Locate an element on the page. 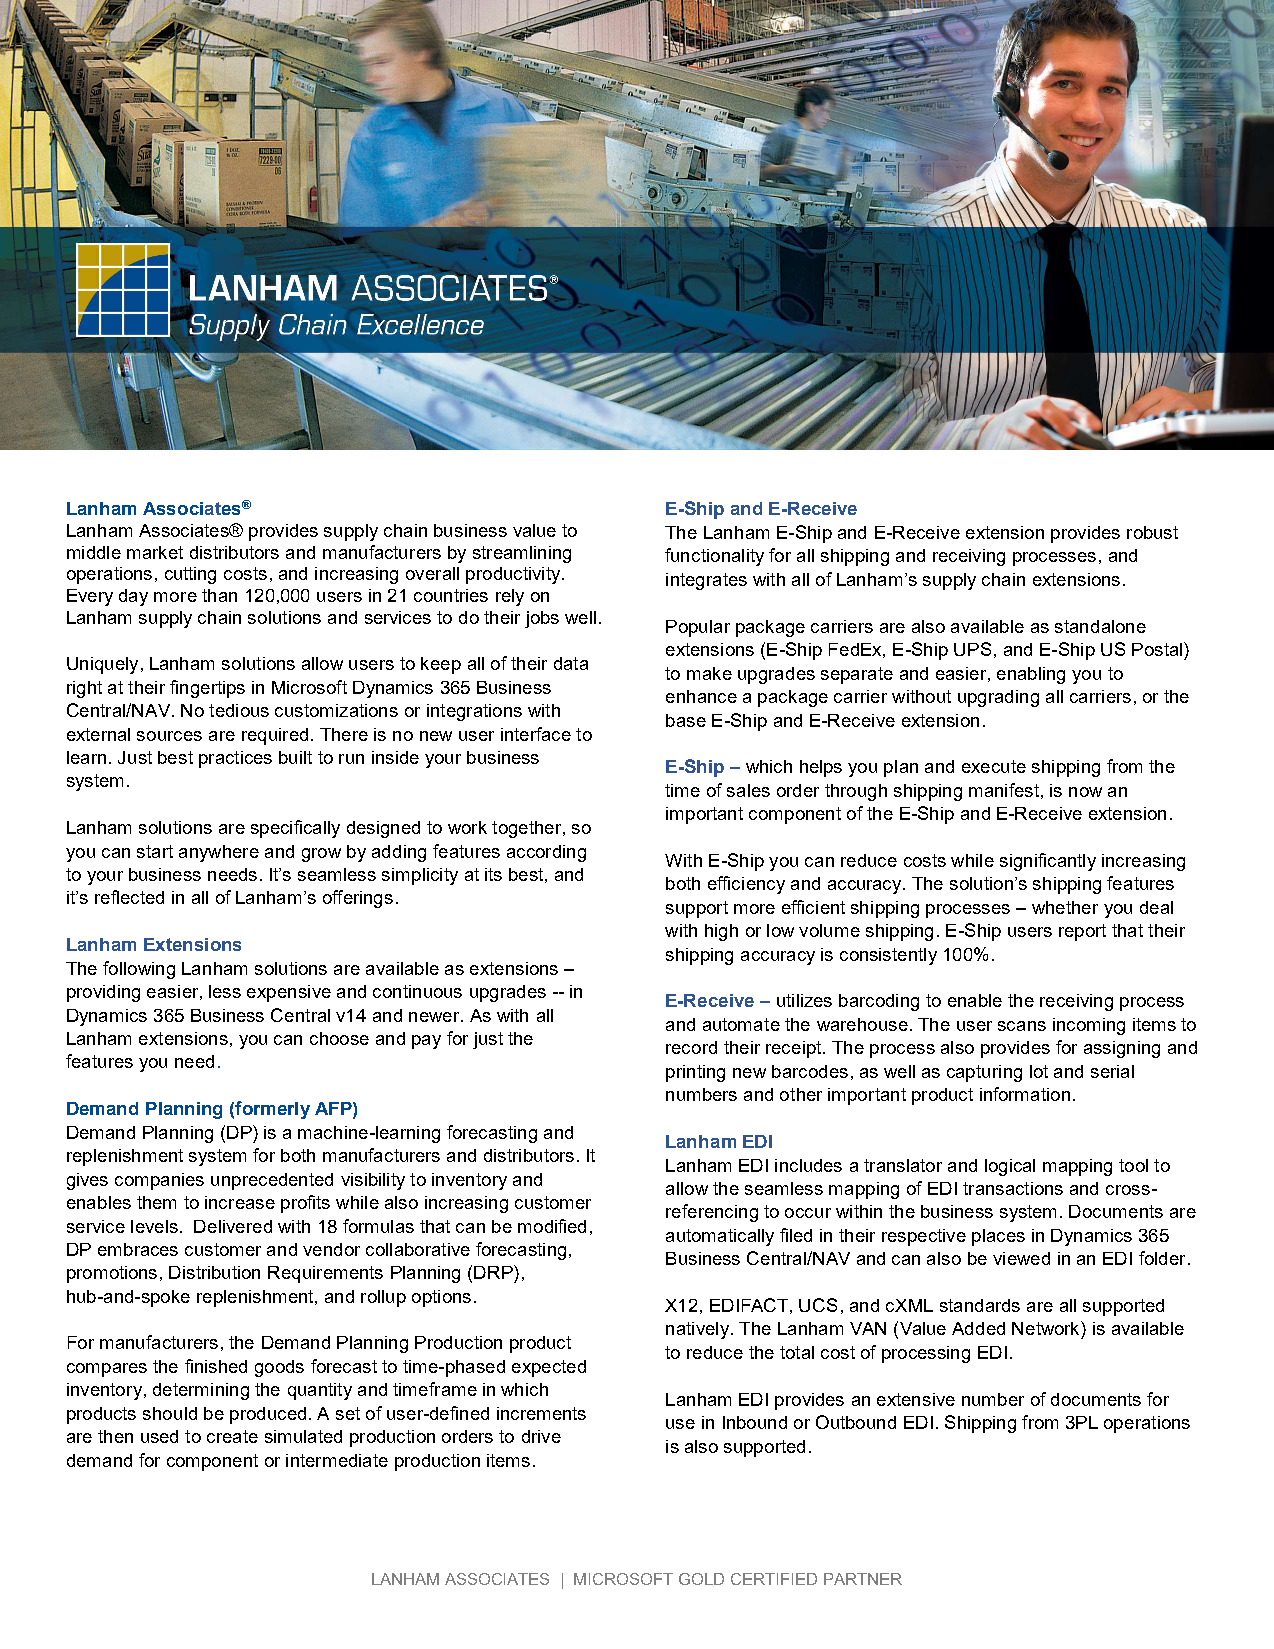 Image resolution: width=1274 pixels, height=1649 pixels. PARTNER is located at coordinates (863, 1579).
